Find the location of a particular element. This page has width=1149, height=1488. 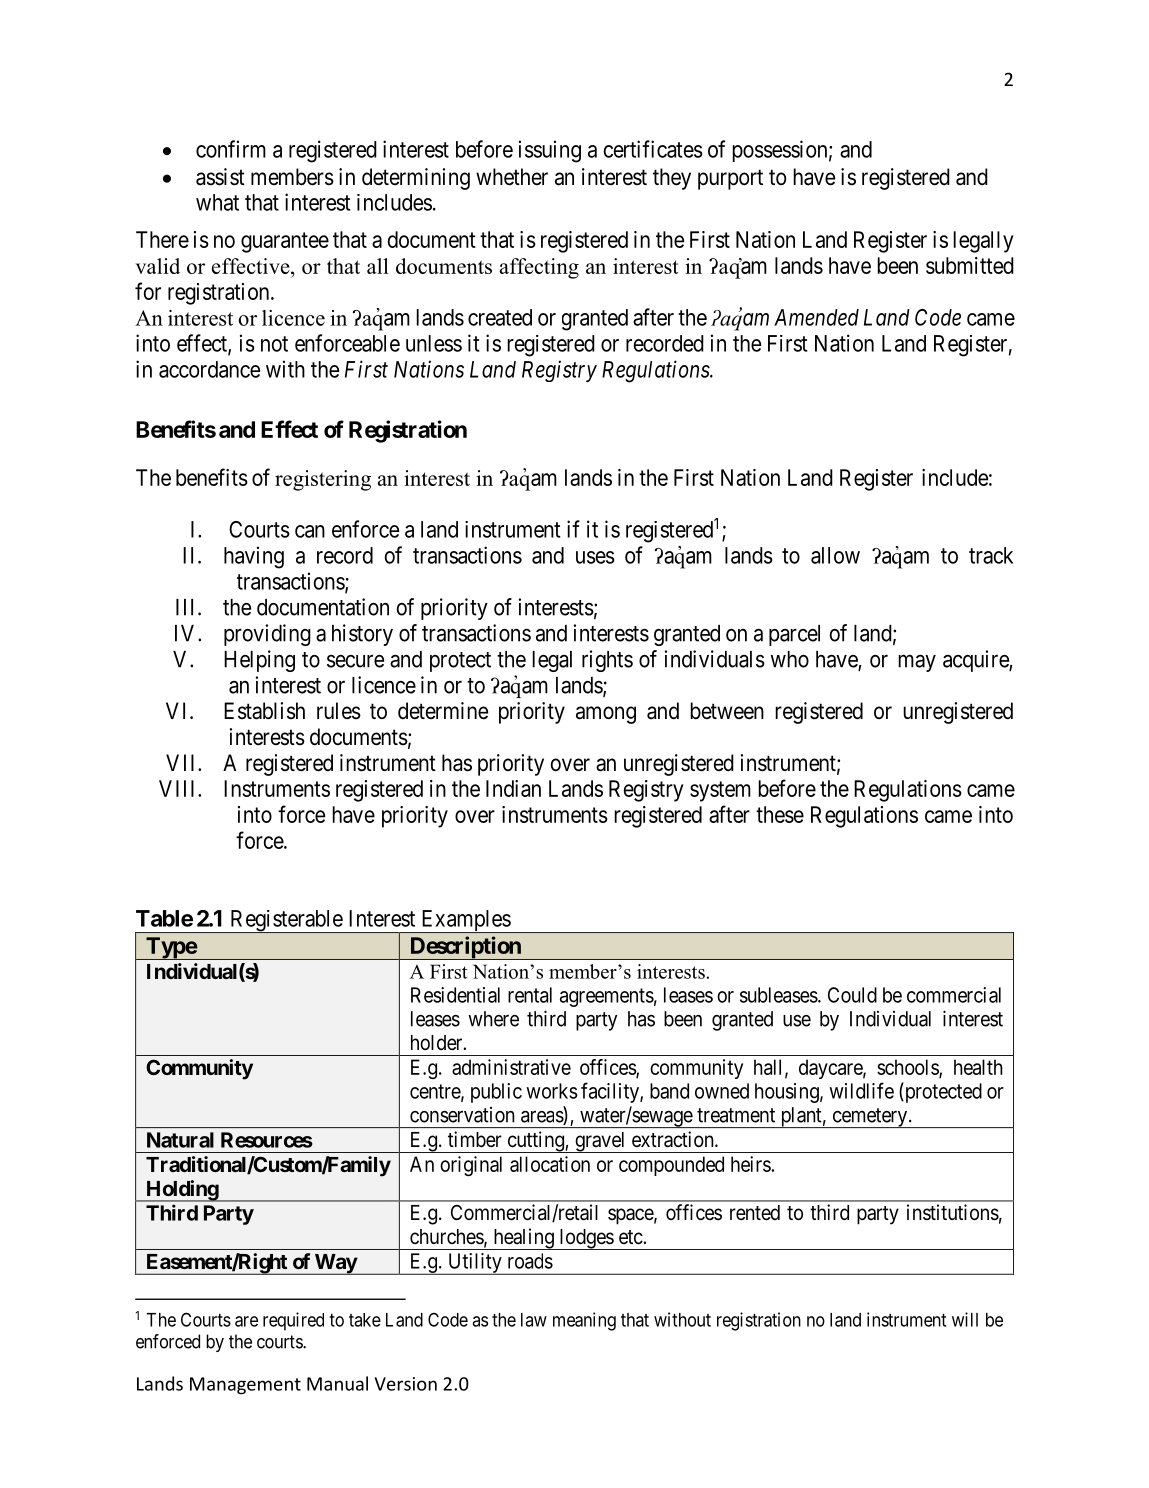

required is located at coordinates (293, 1321).
